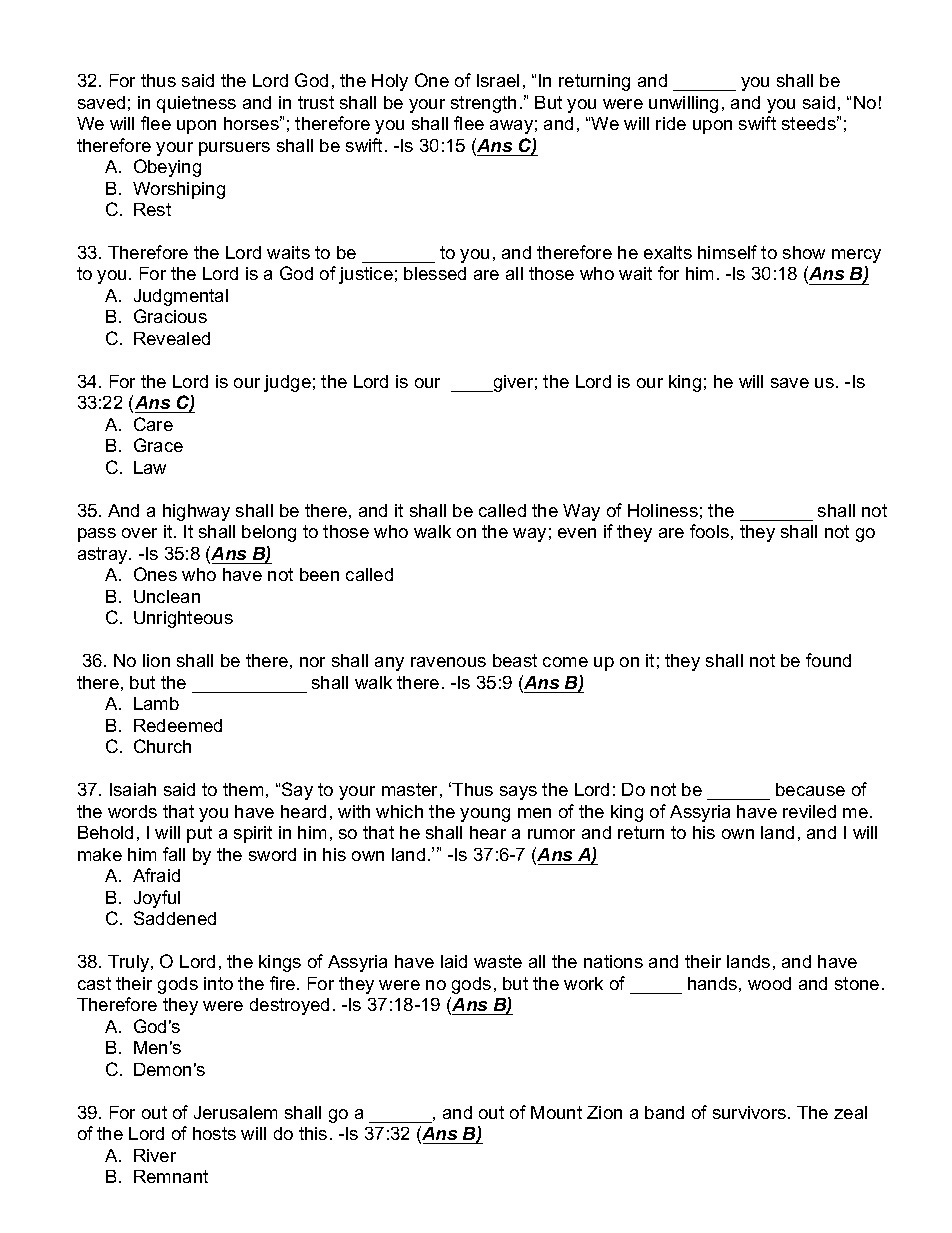 The width and height of the screenshot is (952, 1233). What do you see at coordinates (518, 793) in the screenshot?
I see `says` at bounding box center [518, 793].
